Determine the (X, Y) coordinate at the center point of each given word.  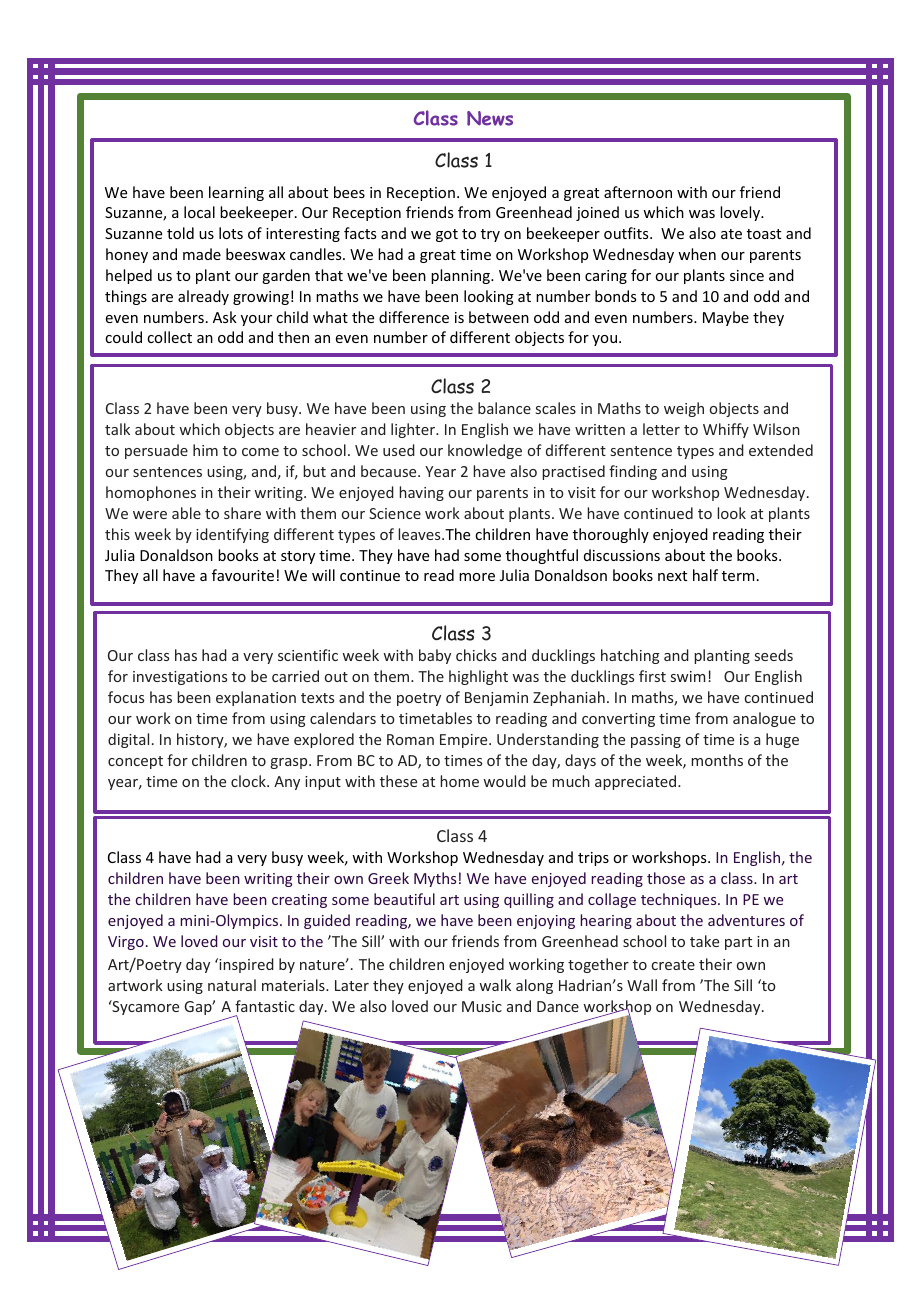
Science (395, 513)
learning (236, 193)
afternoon (638, 192)
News (490, 118)
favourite (243, 575)
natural (232, 985)
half (705, 575)
